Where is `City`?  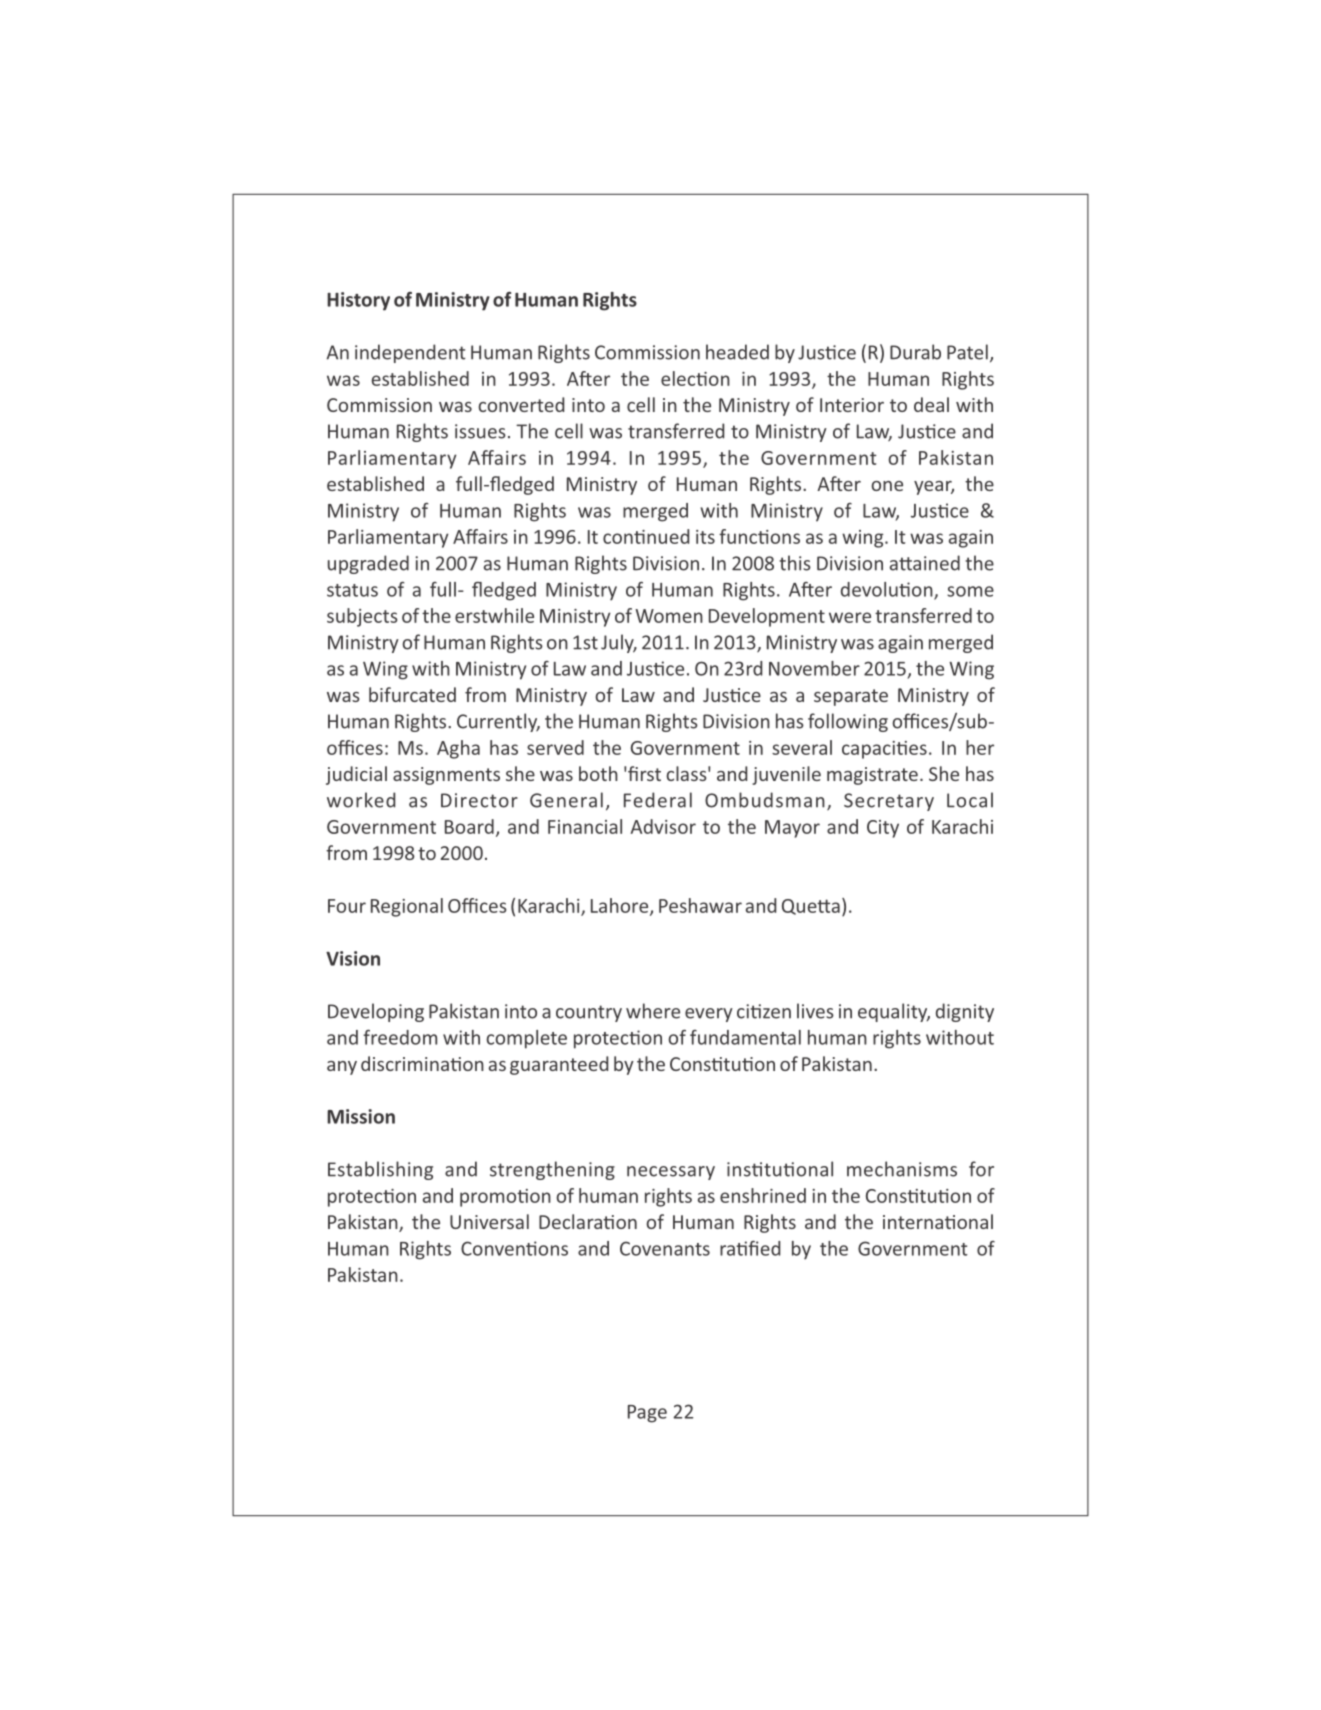
City is located at coordinates (883, 829).
